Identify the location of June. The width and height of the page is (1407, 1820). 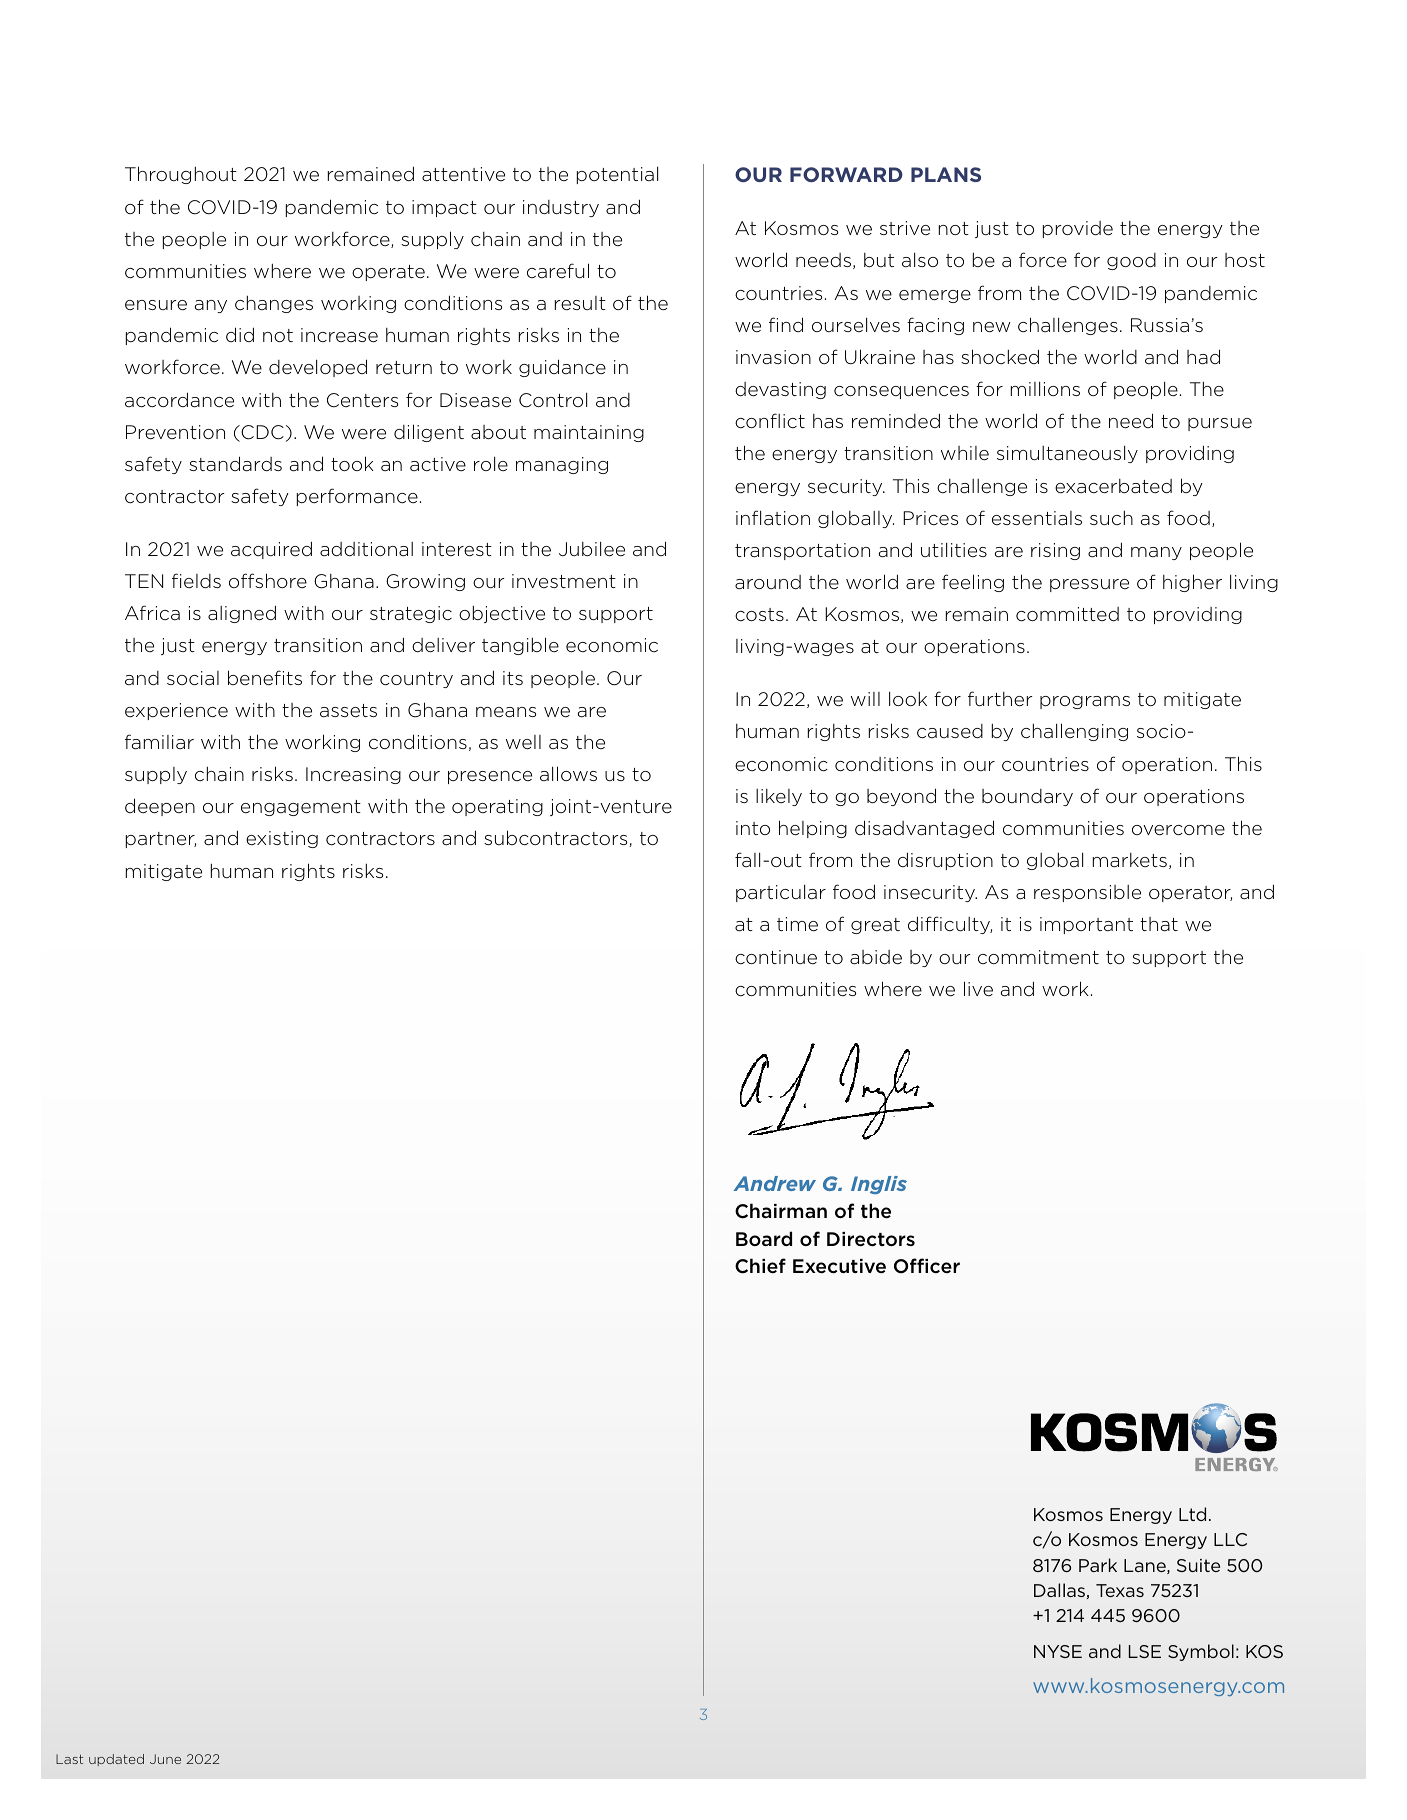
(165, 1759).
